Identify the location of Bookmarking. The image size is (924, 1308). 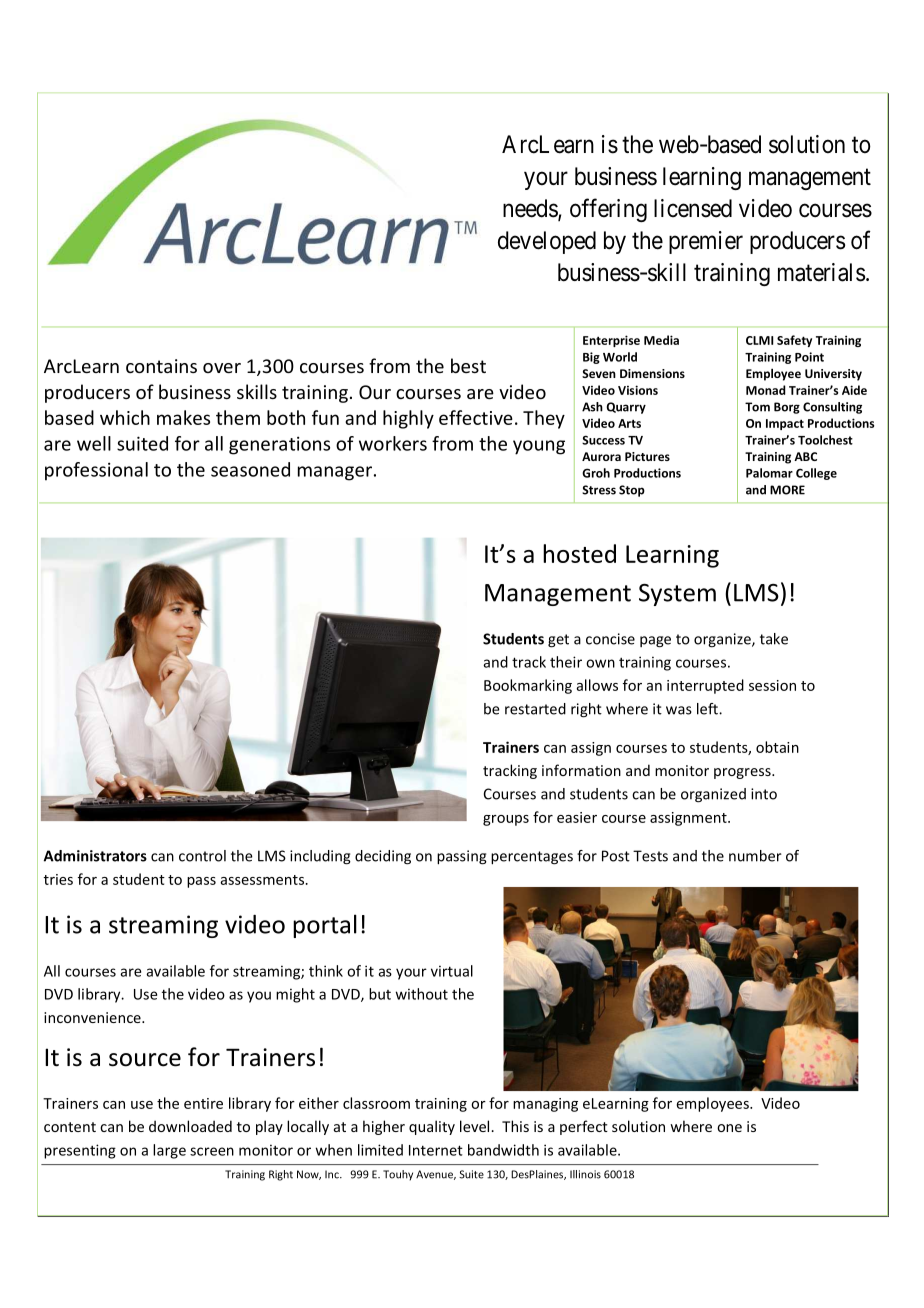
(528, 686).
